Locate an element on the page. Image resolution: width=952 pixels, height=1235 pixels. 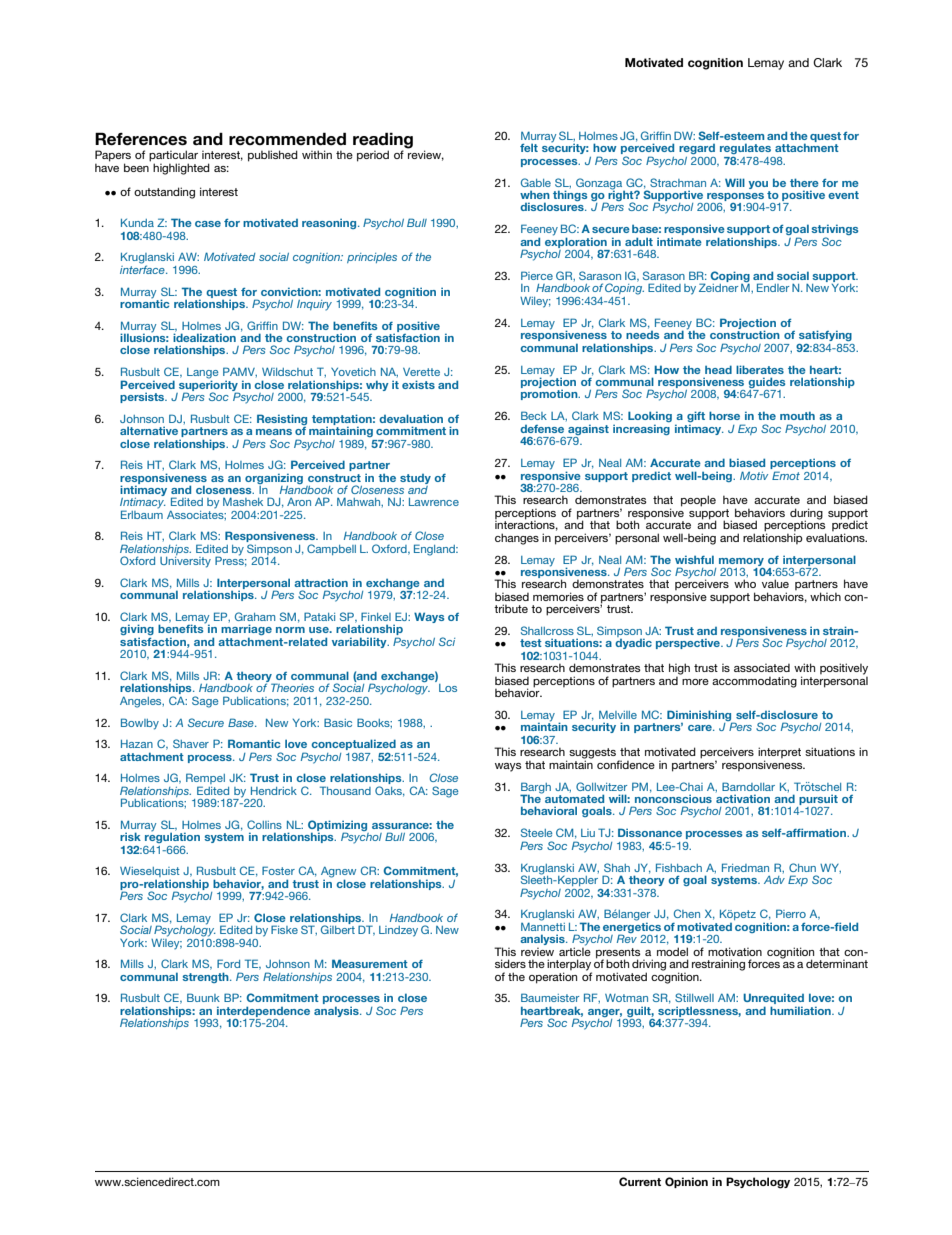
Gable is located at coordinates (536, 182).
